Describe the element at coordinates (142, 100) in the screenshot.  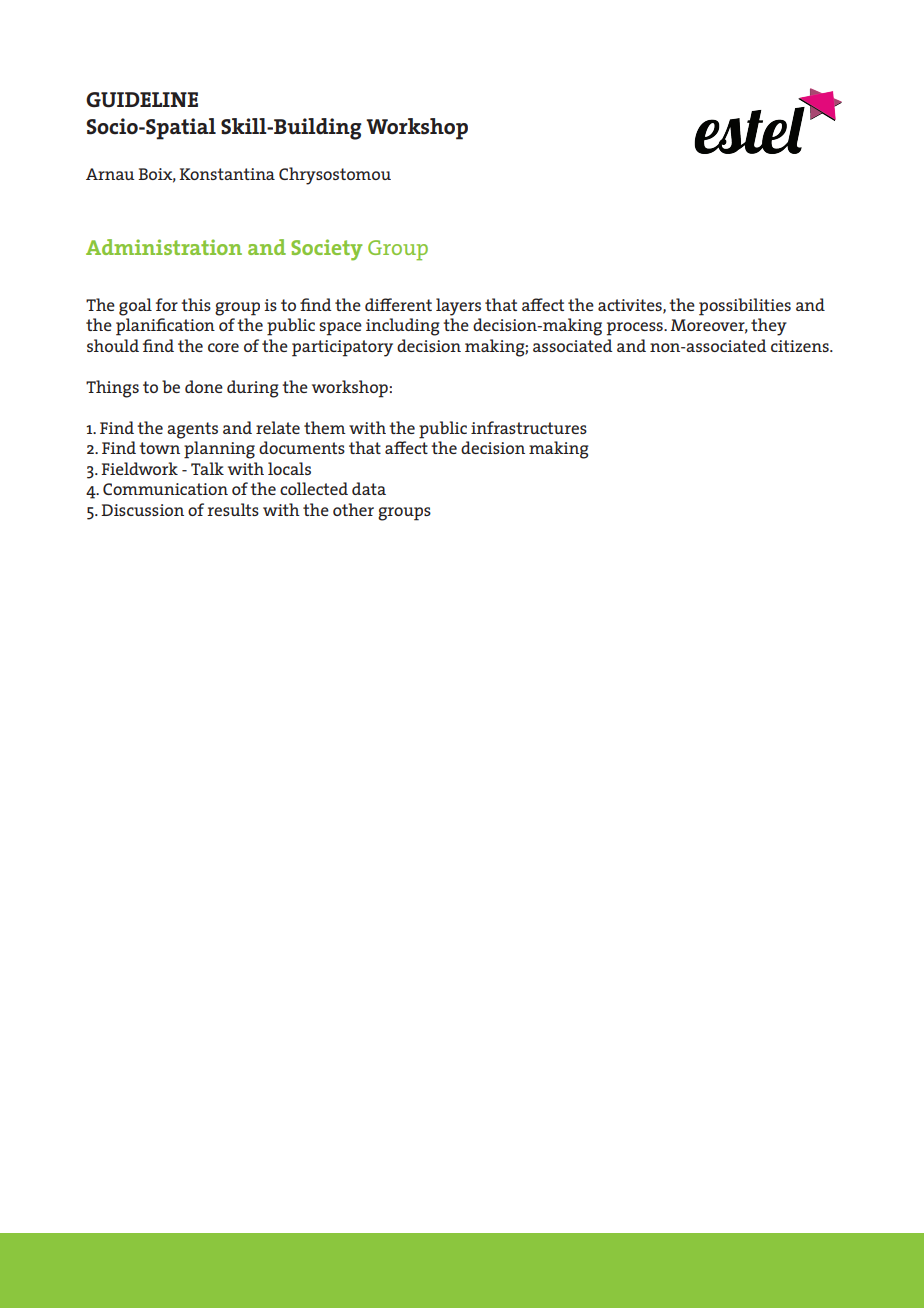
I see `GUIDELINE` at that location.
